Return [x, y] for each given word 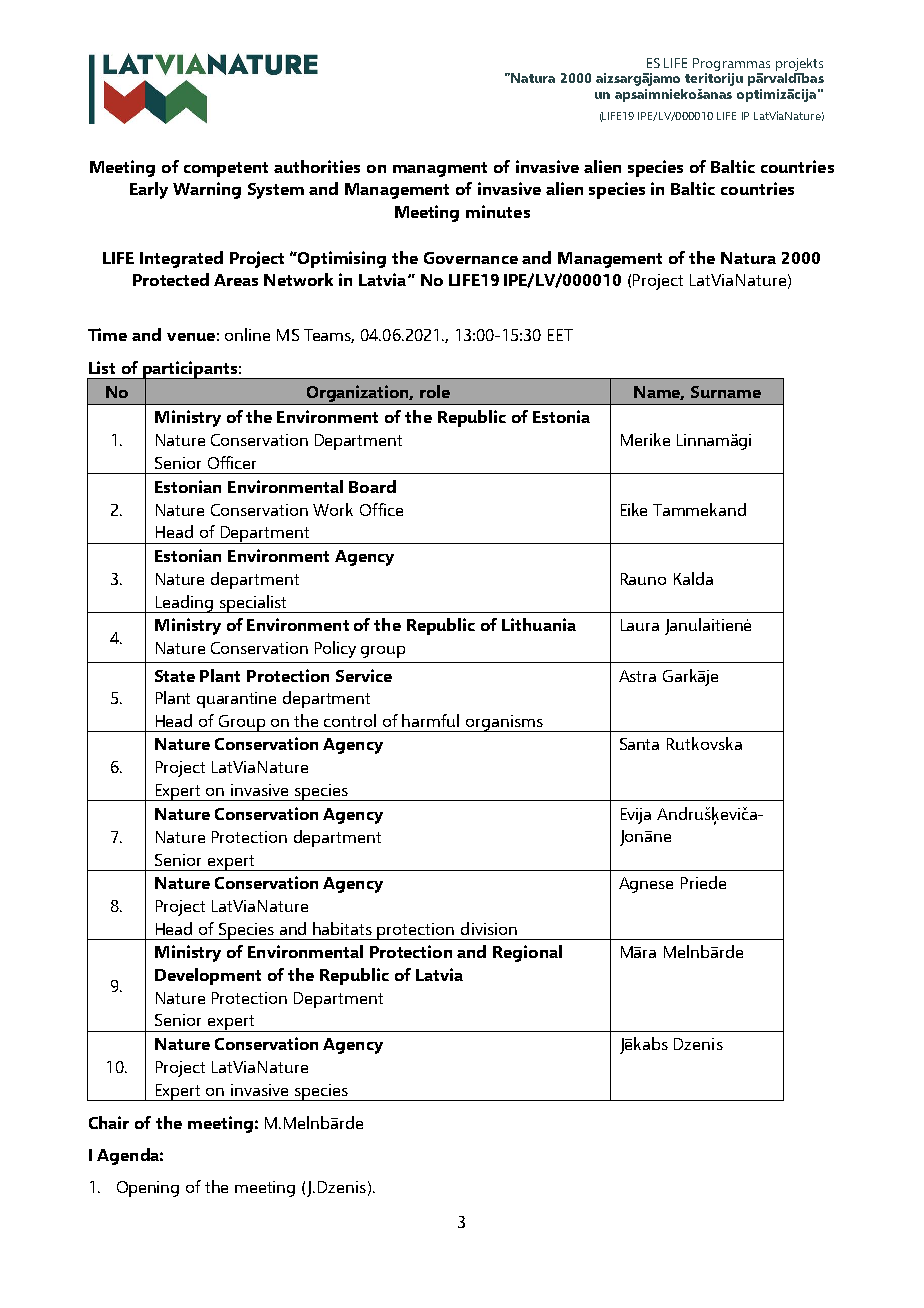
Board [372, 486]
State [175, 676]
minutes [498, 211]
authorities [317, 166]
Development [208, 976]
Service [364, 675]
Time [107, 334]
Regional [527, 953]
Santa [639, 744]
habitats [342, 928]
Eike [634, 509]
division [489, 928]
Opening [148, 1189]
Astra [637, 676]
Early [149, 190]
